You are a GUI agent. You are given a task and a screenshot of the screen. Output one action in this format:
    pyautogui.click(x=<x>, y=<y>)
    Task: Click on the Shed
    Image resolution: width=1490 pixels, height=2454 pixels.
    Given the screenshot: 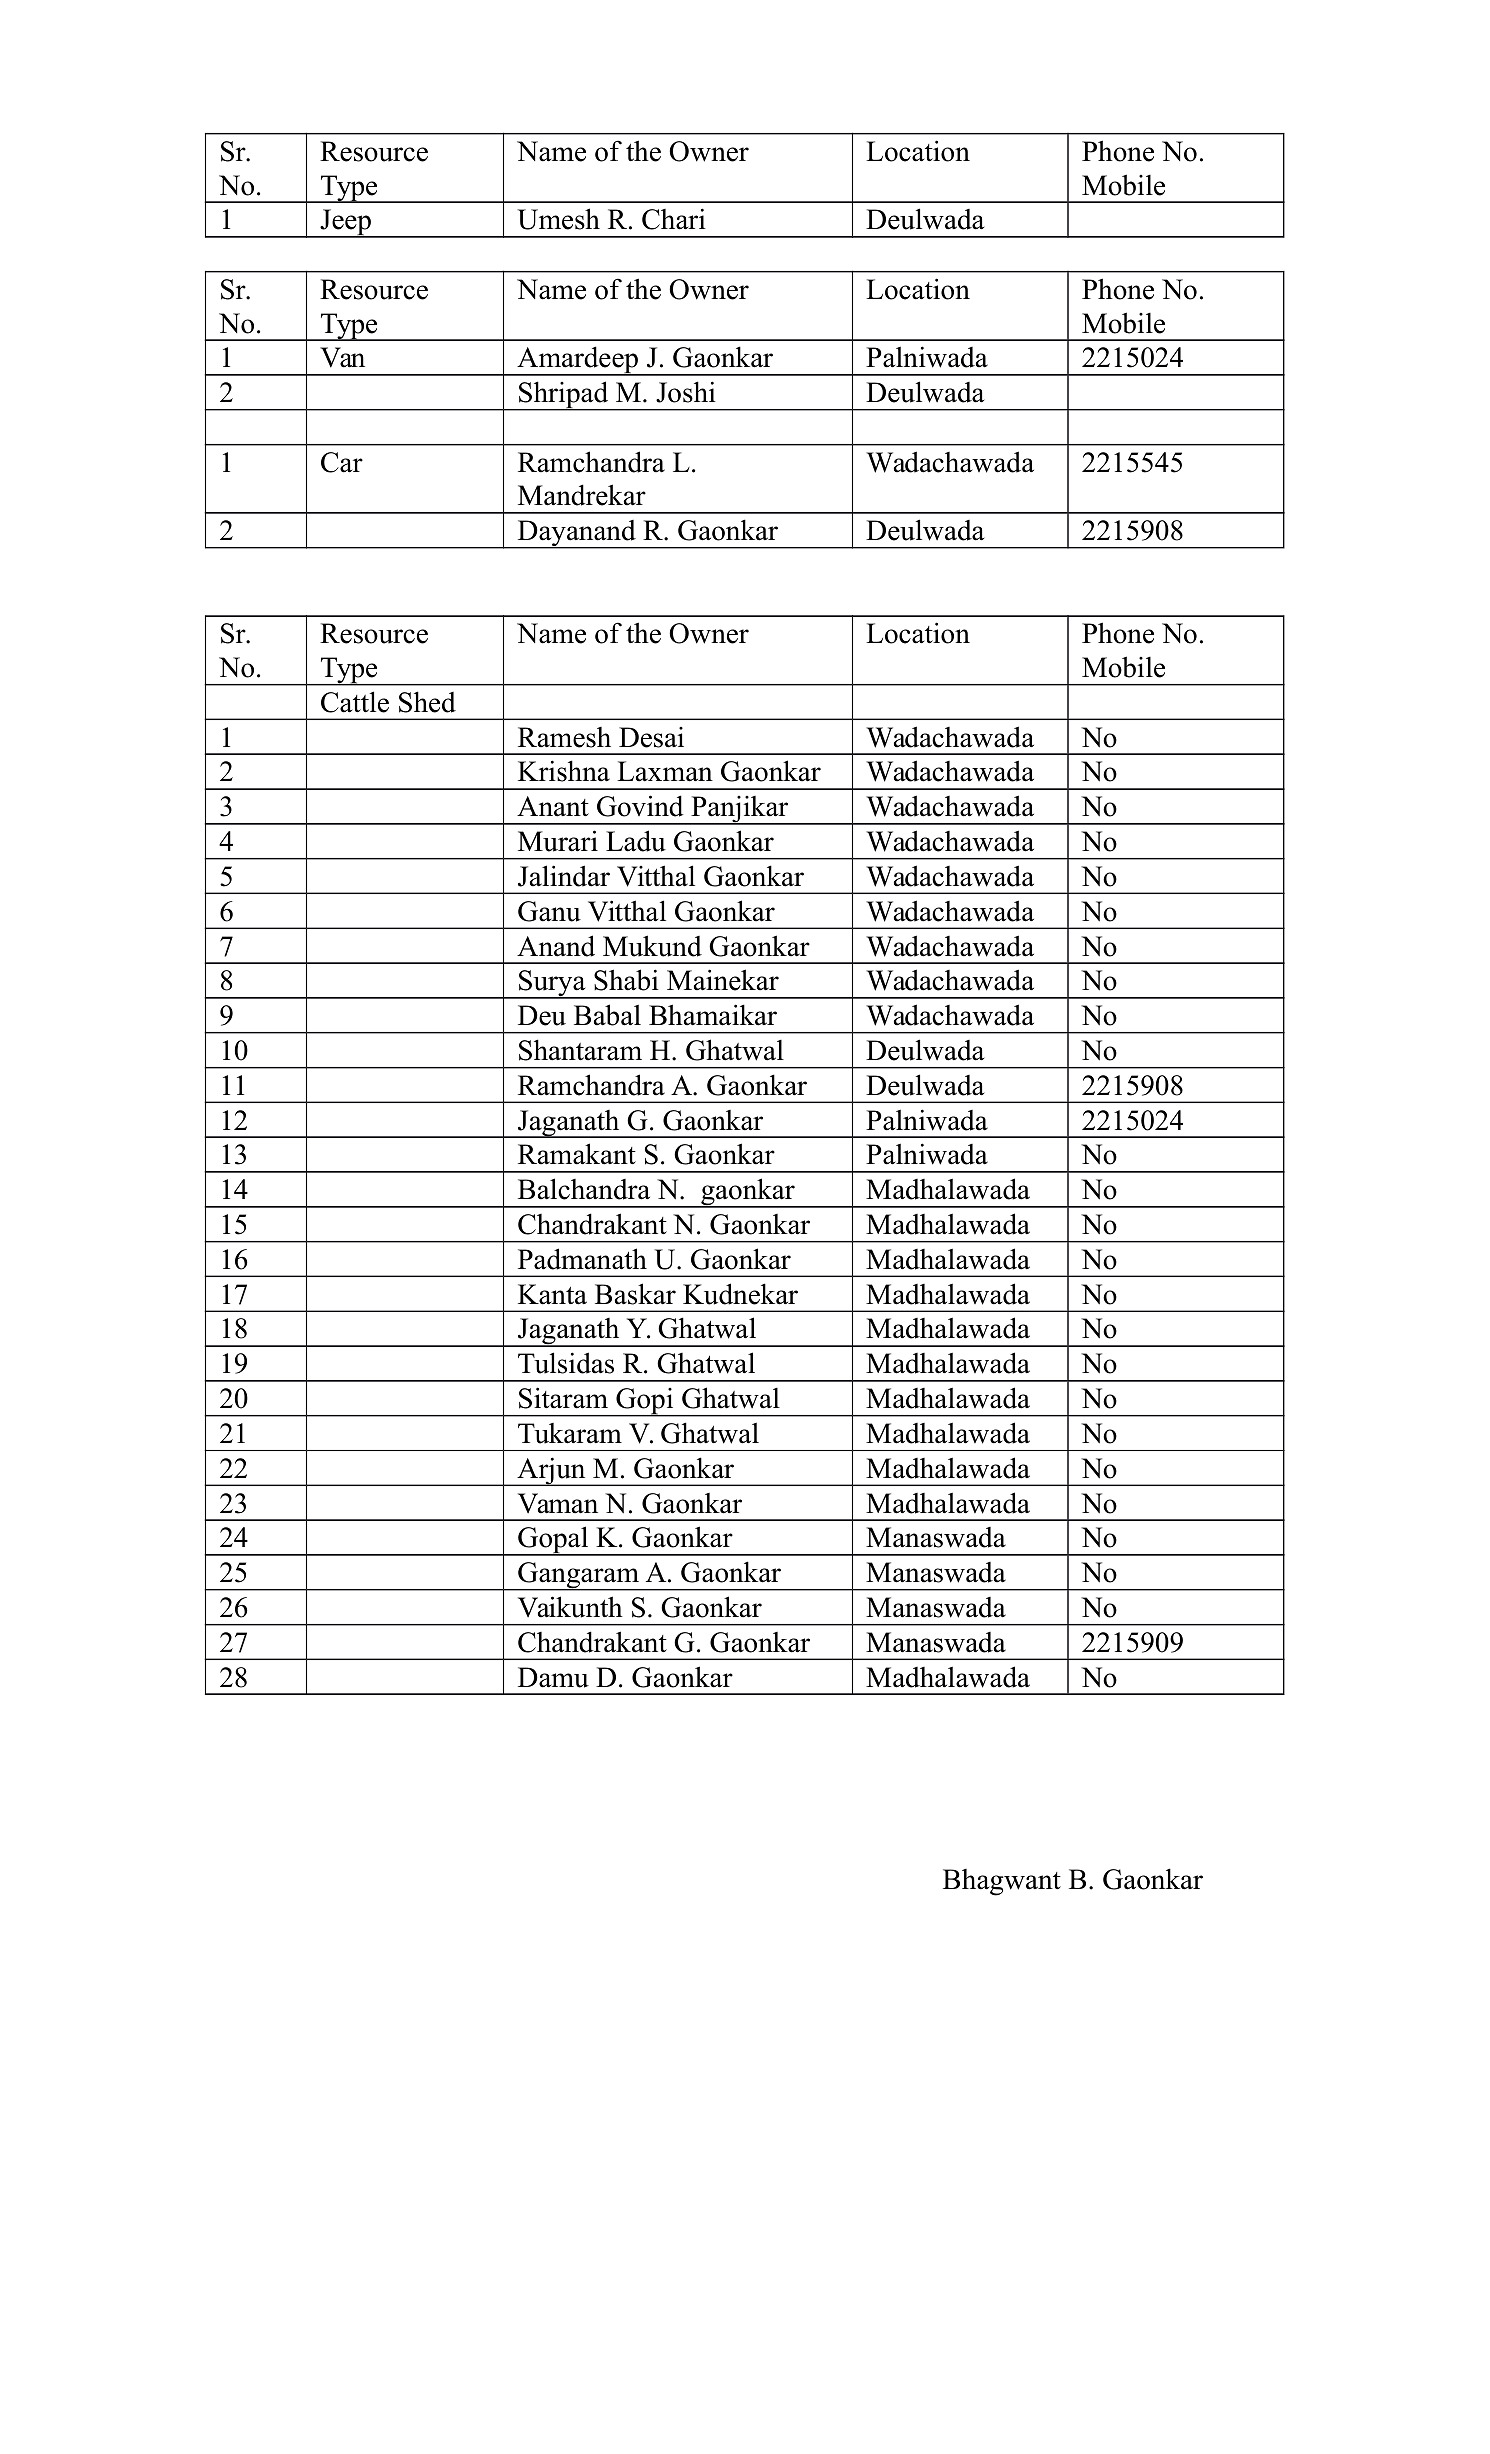 What is the action you would take?
    pyautogui.click(x=427, y=702)
